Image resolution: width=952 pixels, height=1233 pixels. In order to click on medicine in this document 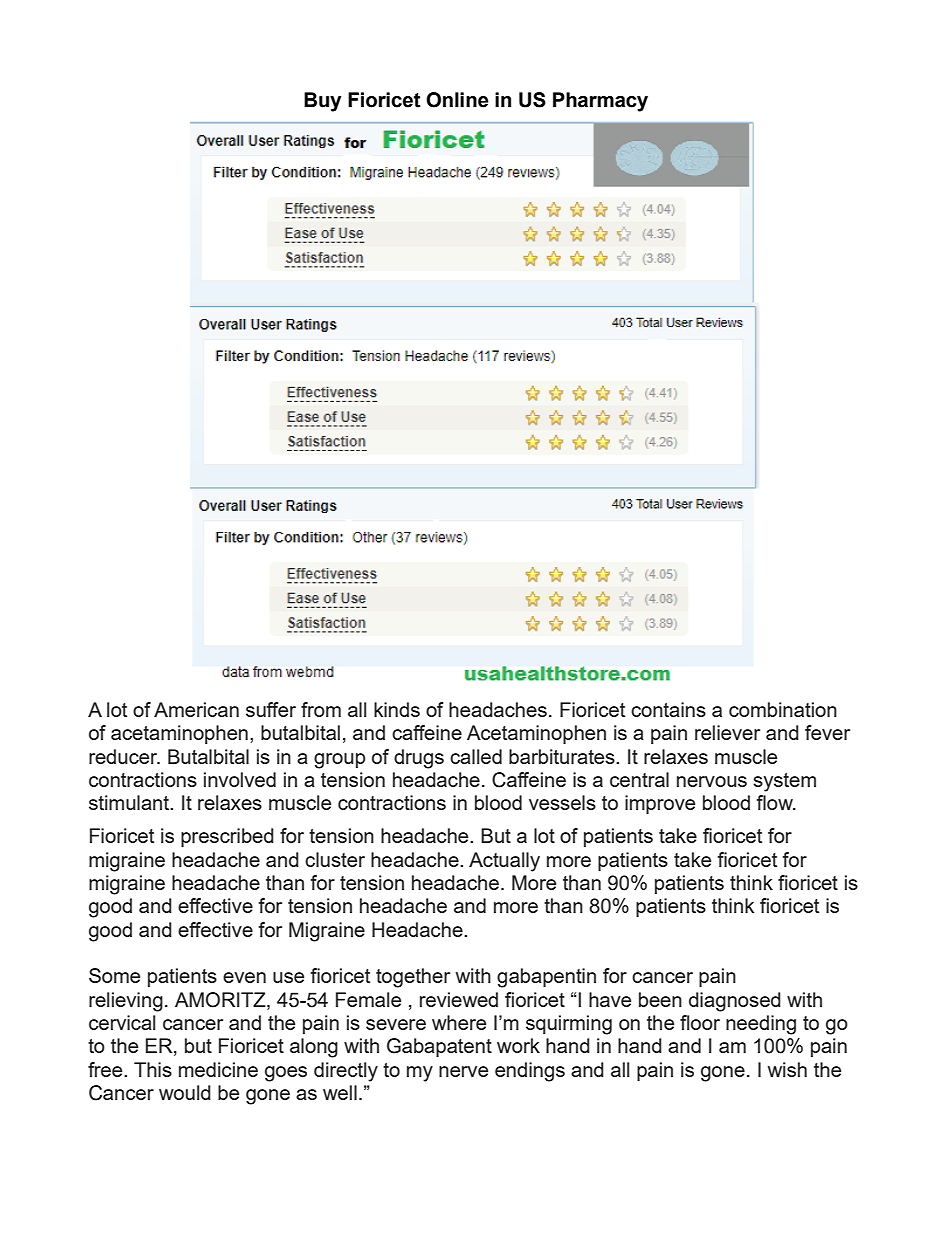, I will do `click(218, 1069)`.
